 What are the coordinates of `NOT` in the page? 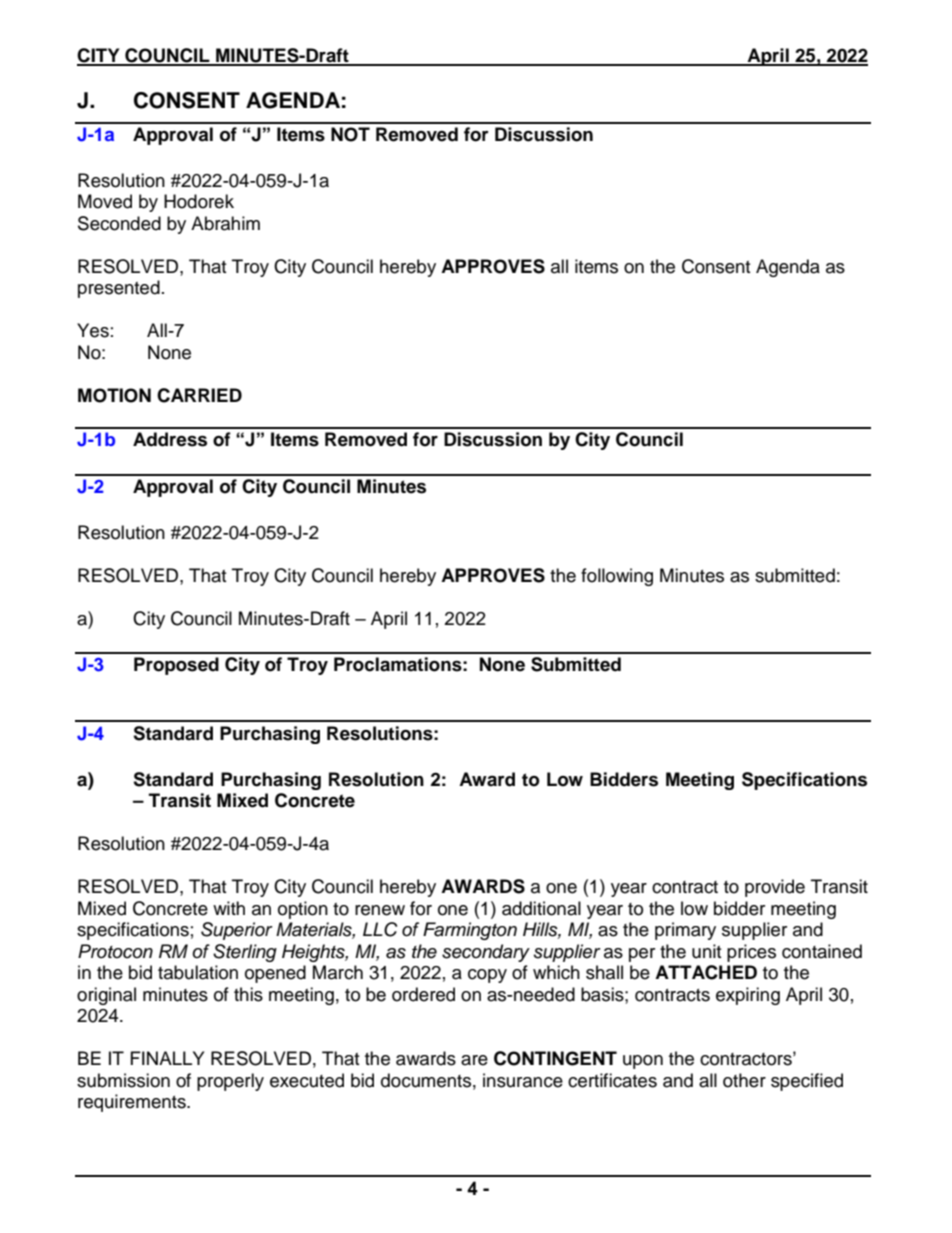 It's located at (350, 134).
